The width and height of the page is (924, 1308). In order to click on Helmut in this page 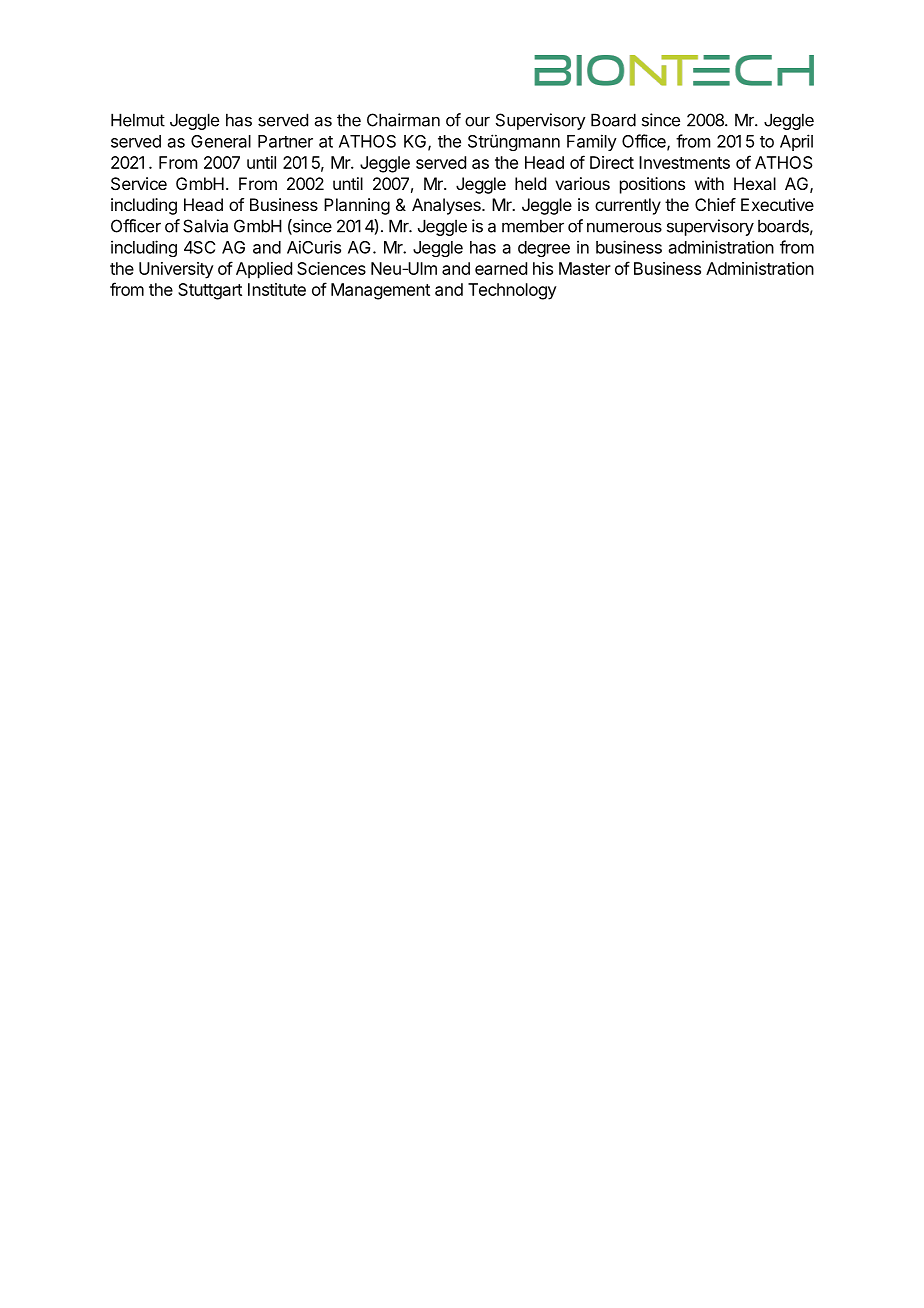, I will do `click(138, 120)`.
